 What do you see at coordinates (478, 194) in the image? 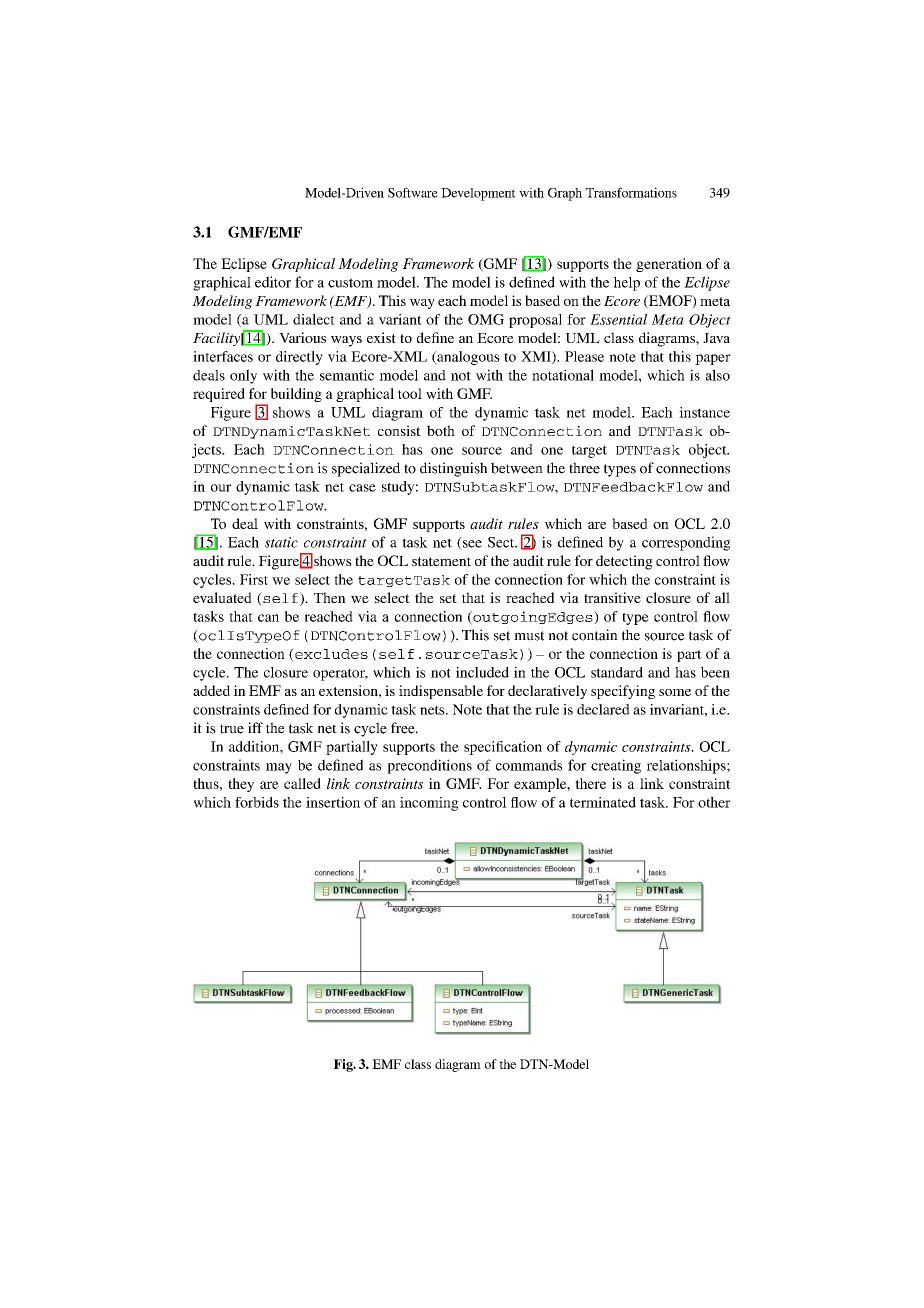
I see `Development` at bounding box center [478, 194].
